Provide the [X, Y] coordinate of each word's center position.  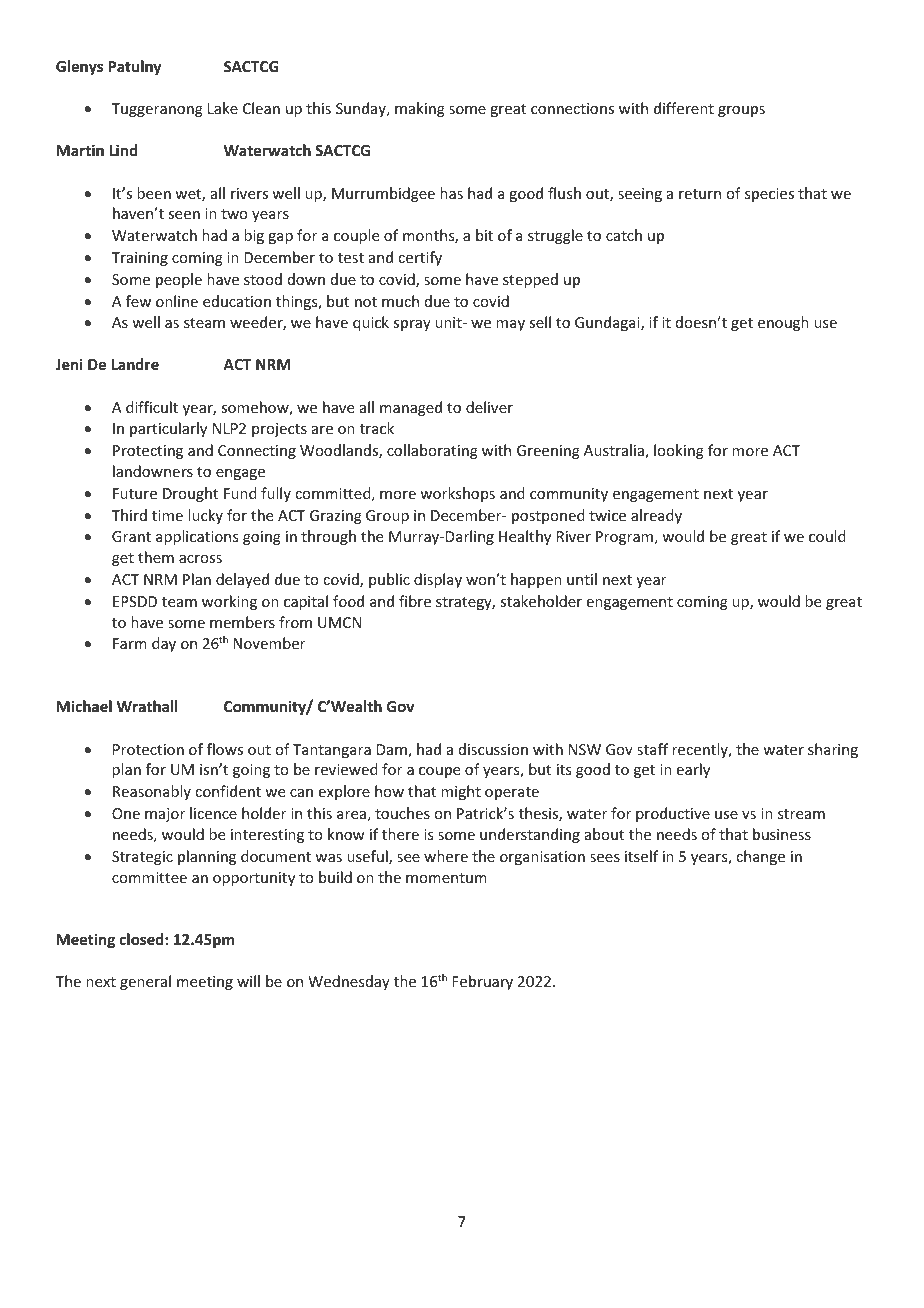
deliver [489, 407]
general [145, 982]
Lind [123, 150]
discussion [493, 749]
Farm [130, 643]
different [684, 108]
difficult [152, 407]
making [420, 109]
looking [679, 451]
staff [652, 749]
